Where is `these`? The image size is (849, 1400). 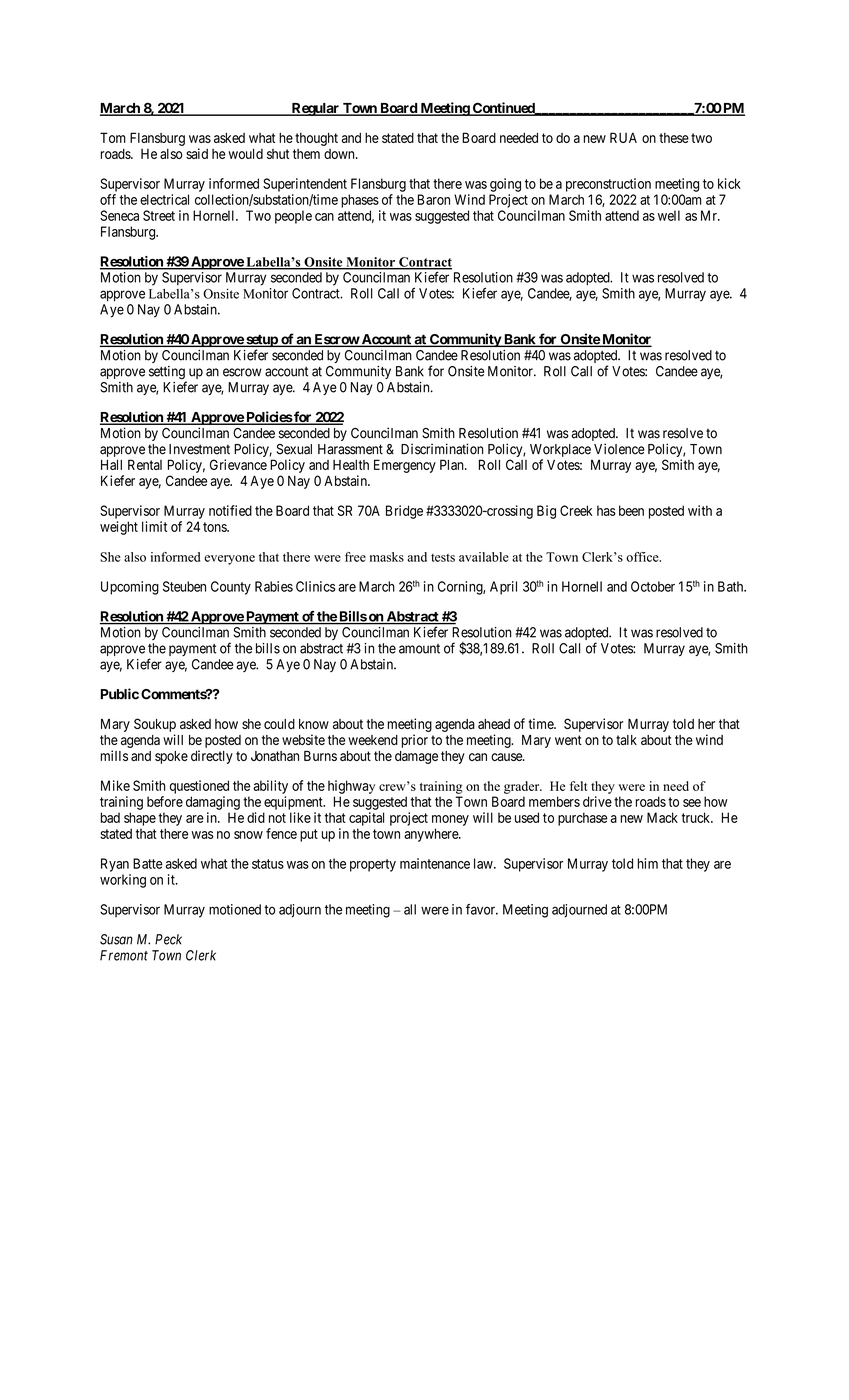 these is located at coordinates (674, 138).
